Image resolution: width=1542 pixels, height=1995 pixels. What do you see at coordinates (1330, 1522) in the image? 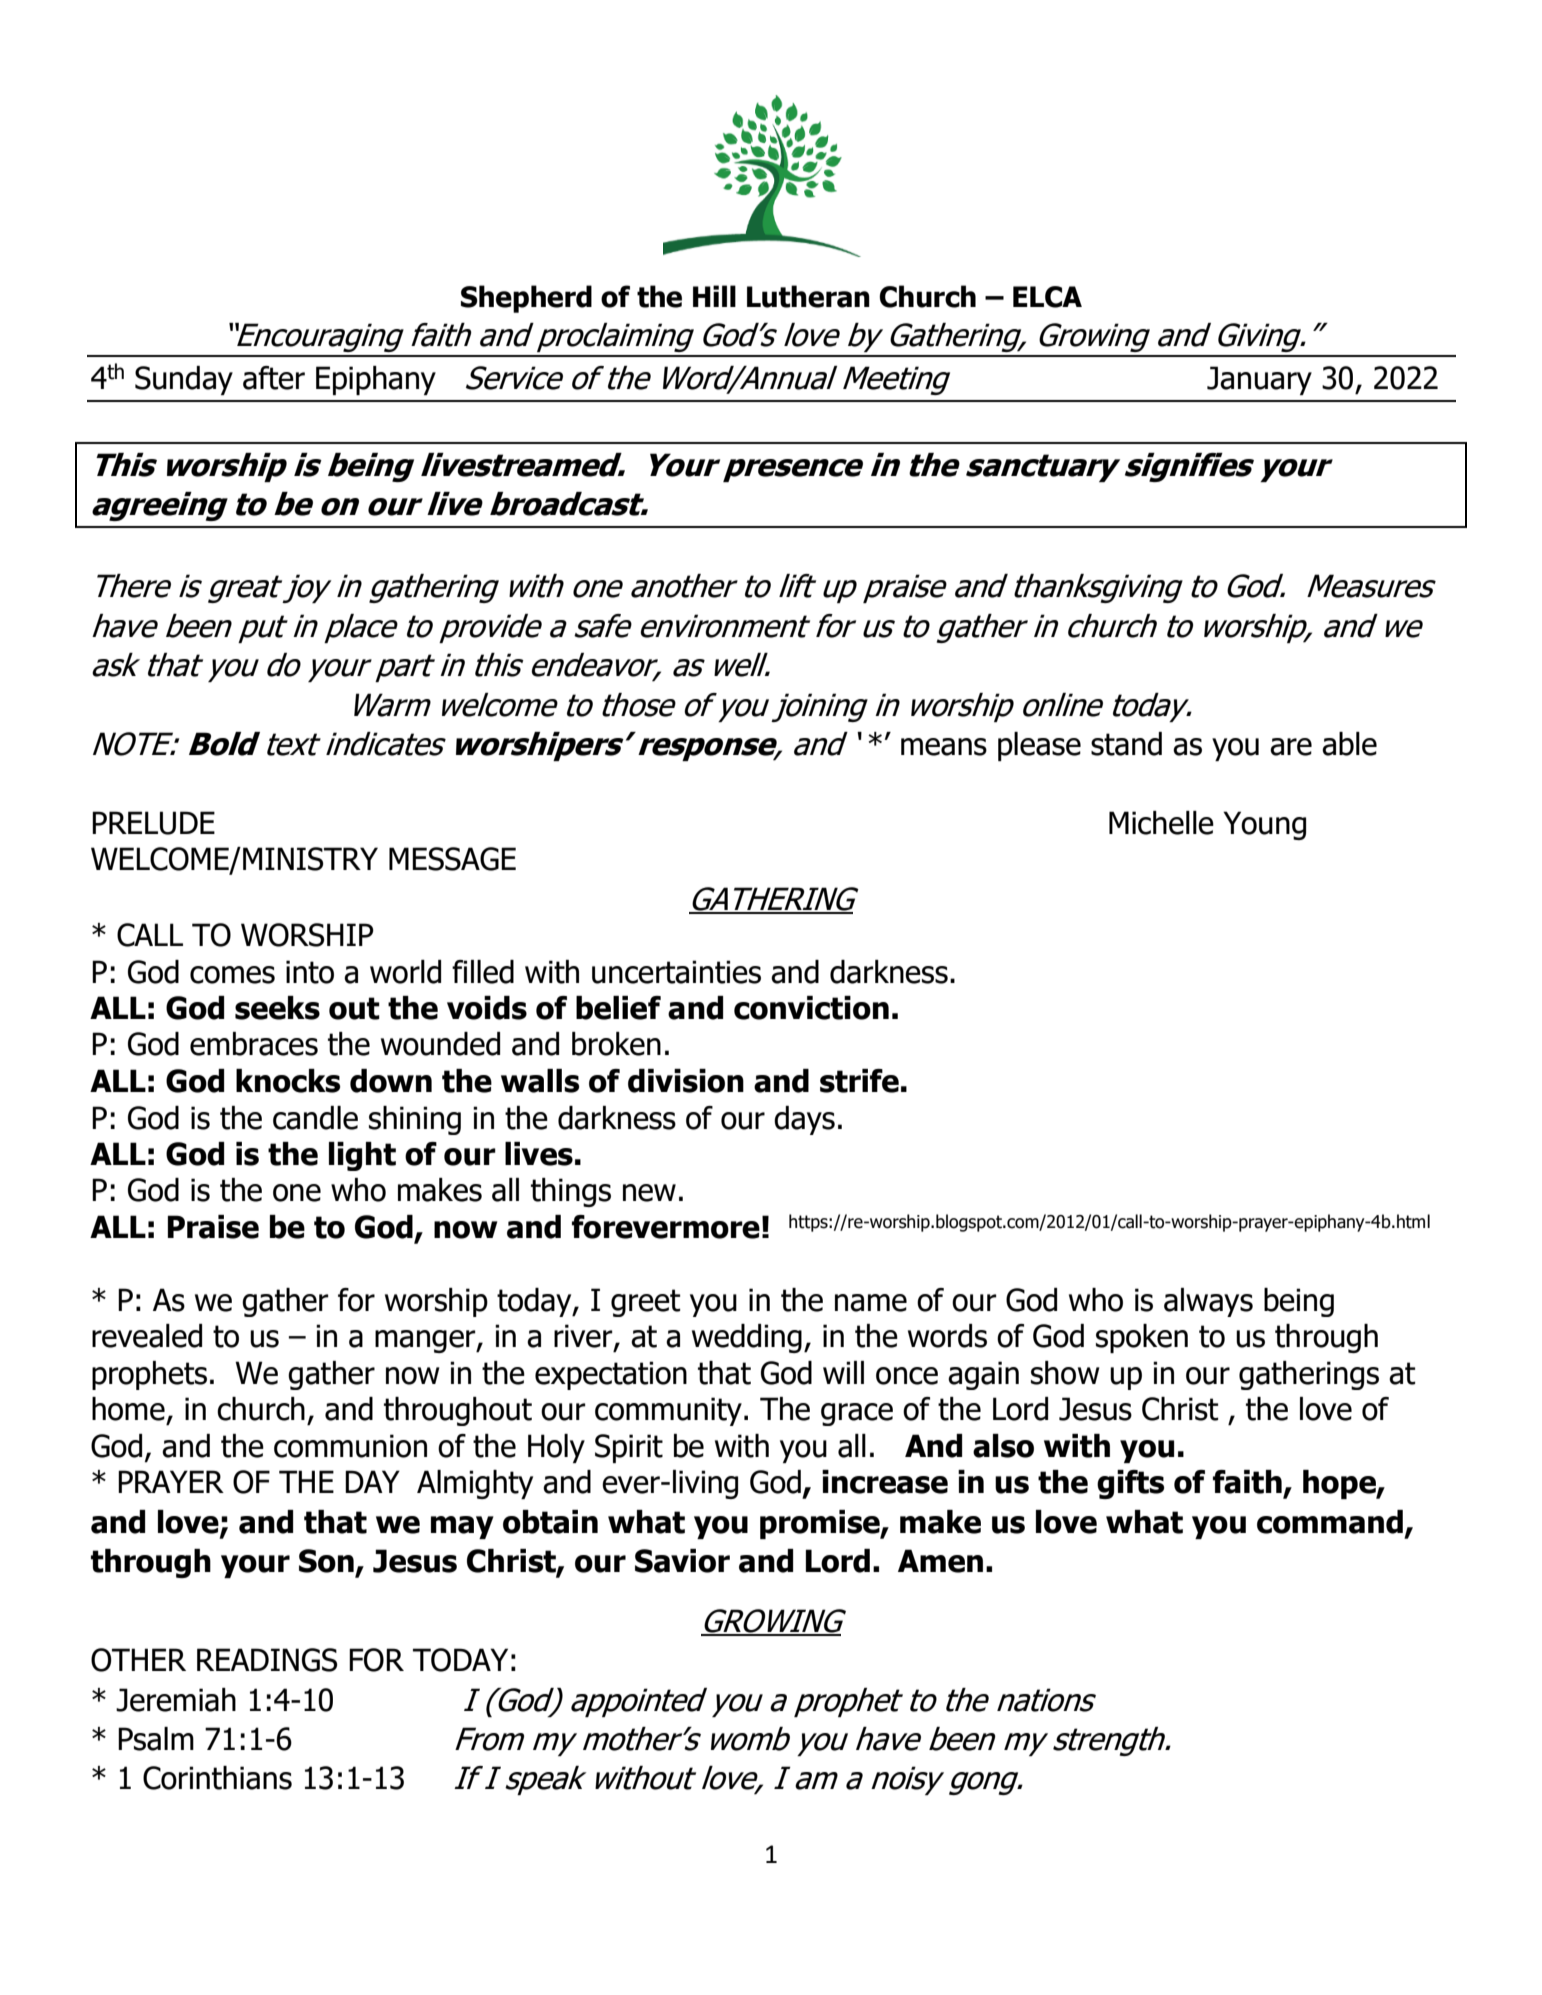
I see `command` at bounding box center [1330, 1522].
